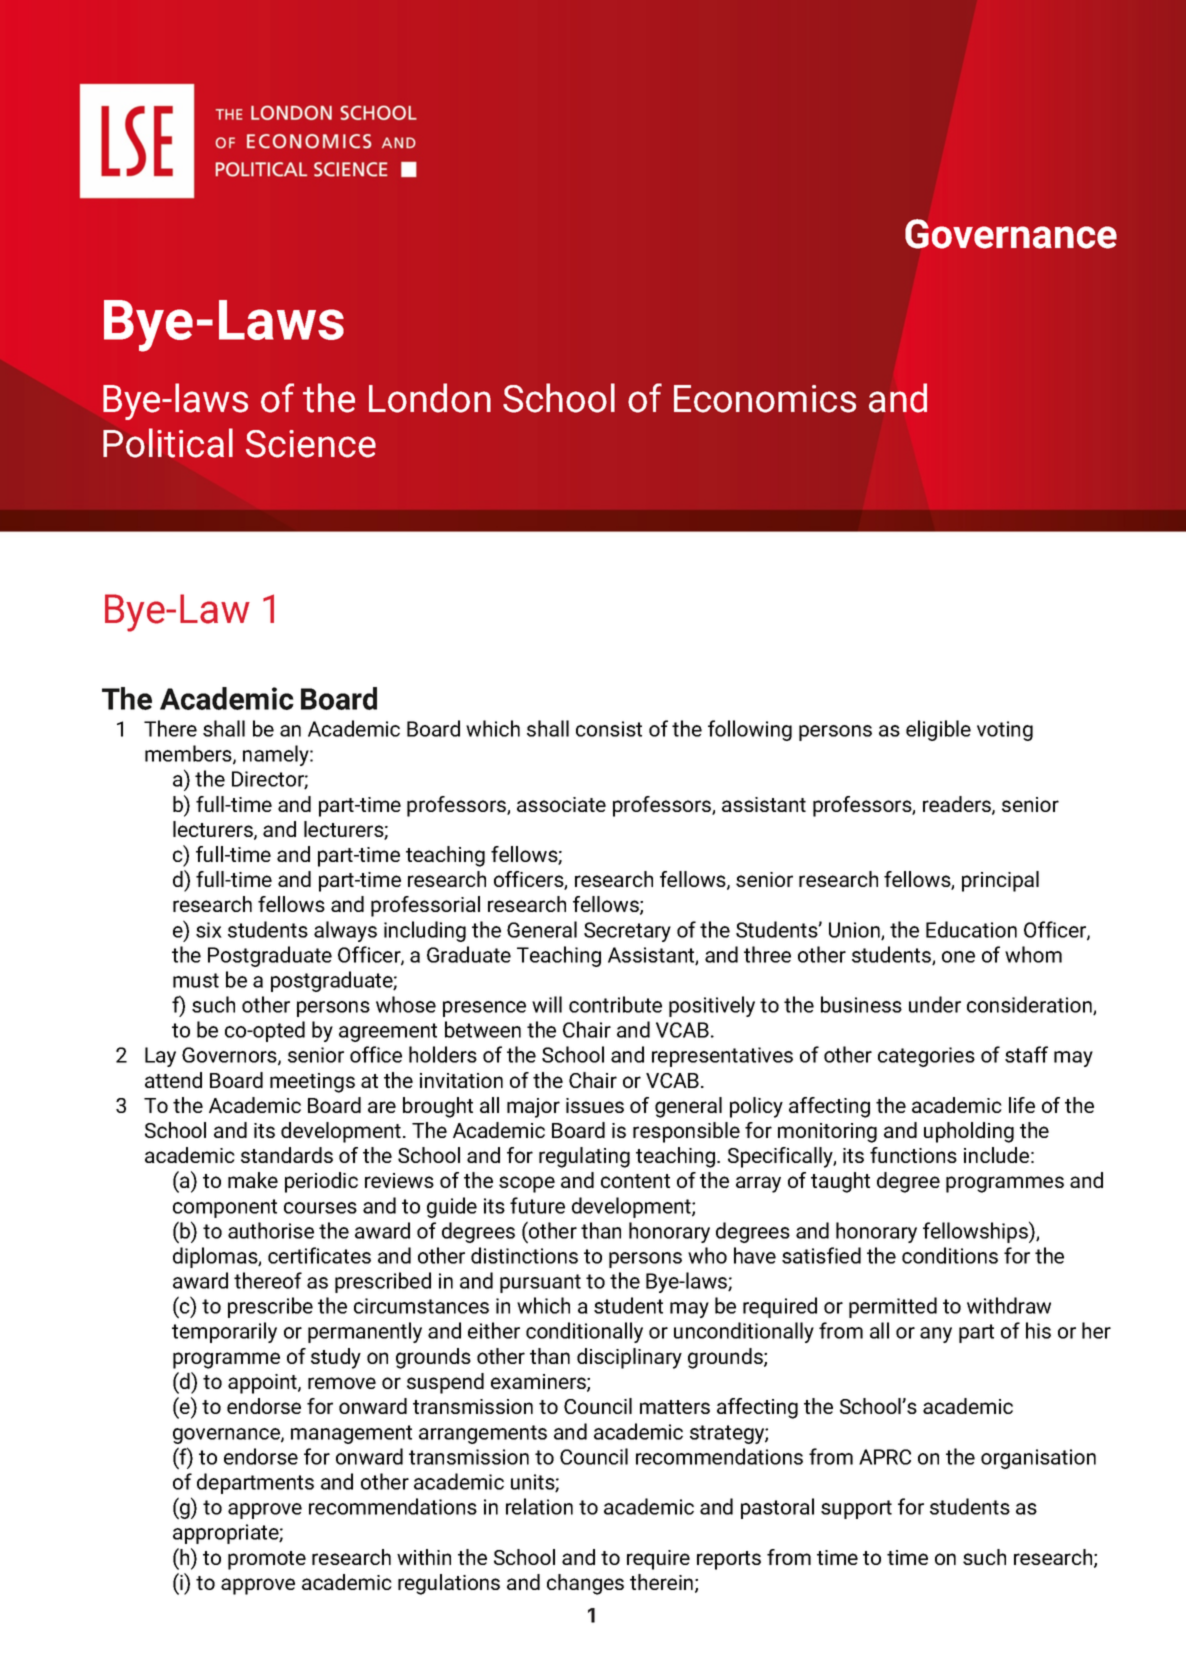  Describe the element at coordinates (765, 399) in the image. I see `Economics` at that location.
